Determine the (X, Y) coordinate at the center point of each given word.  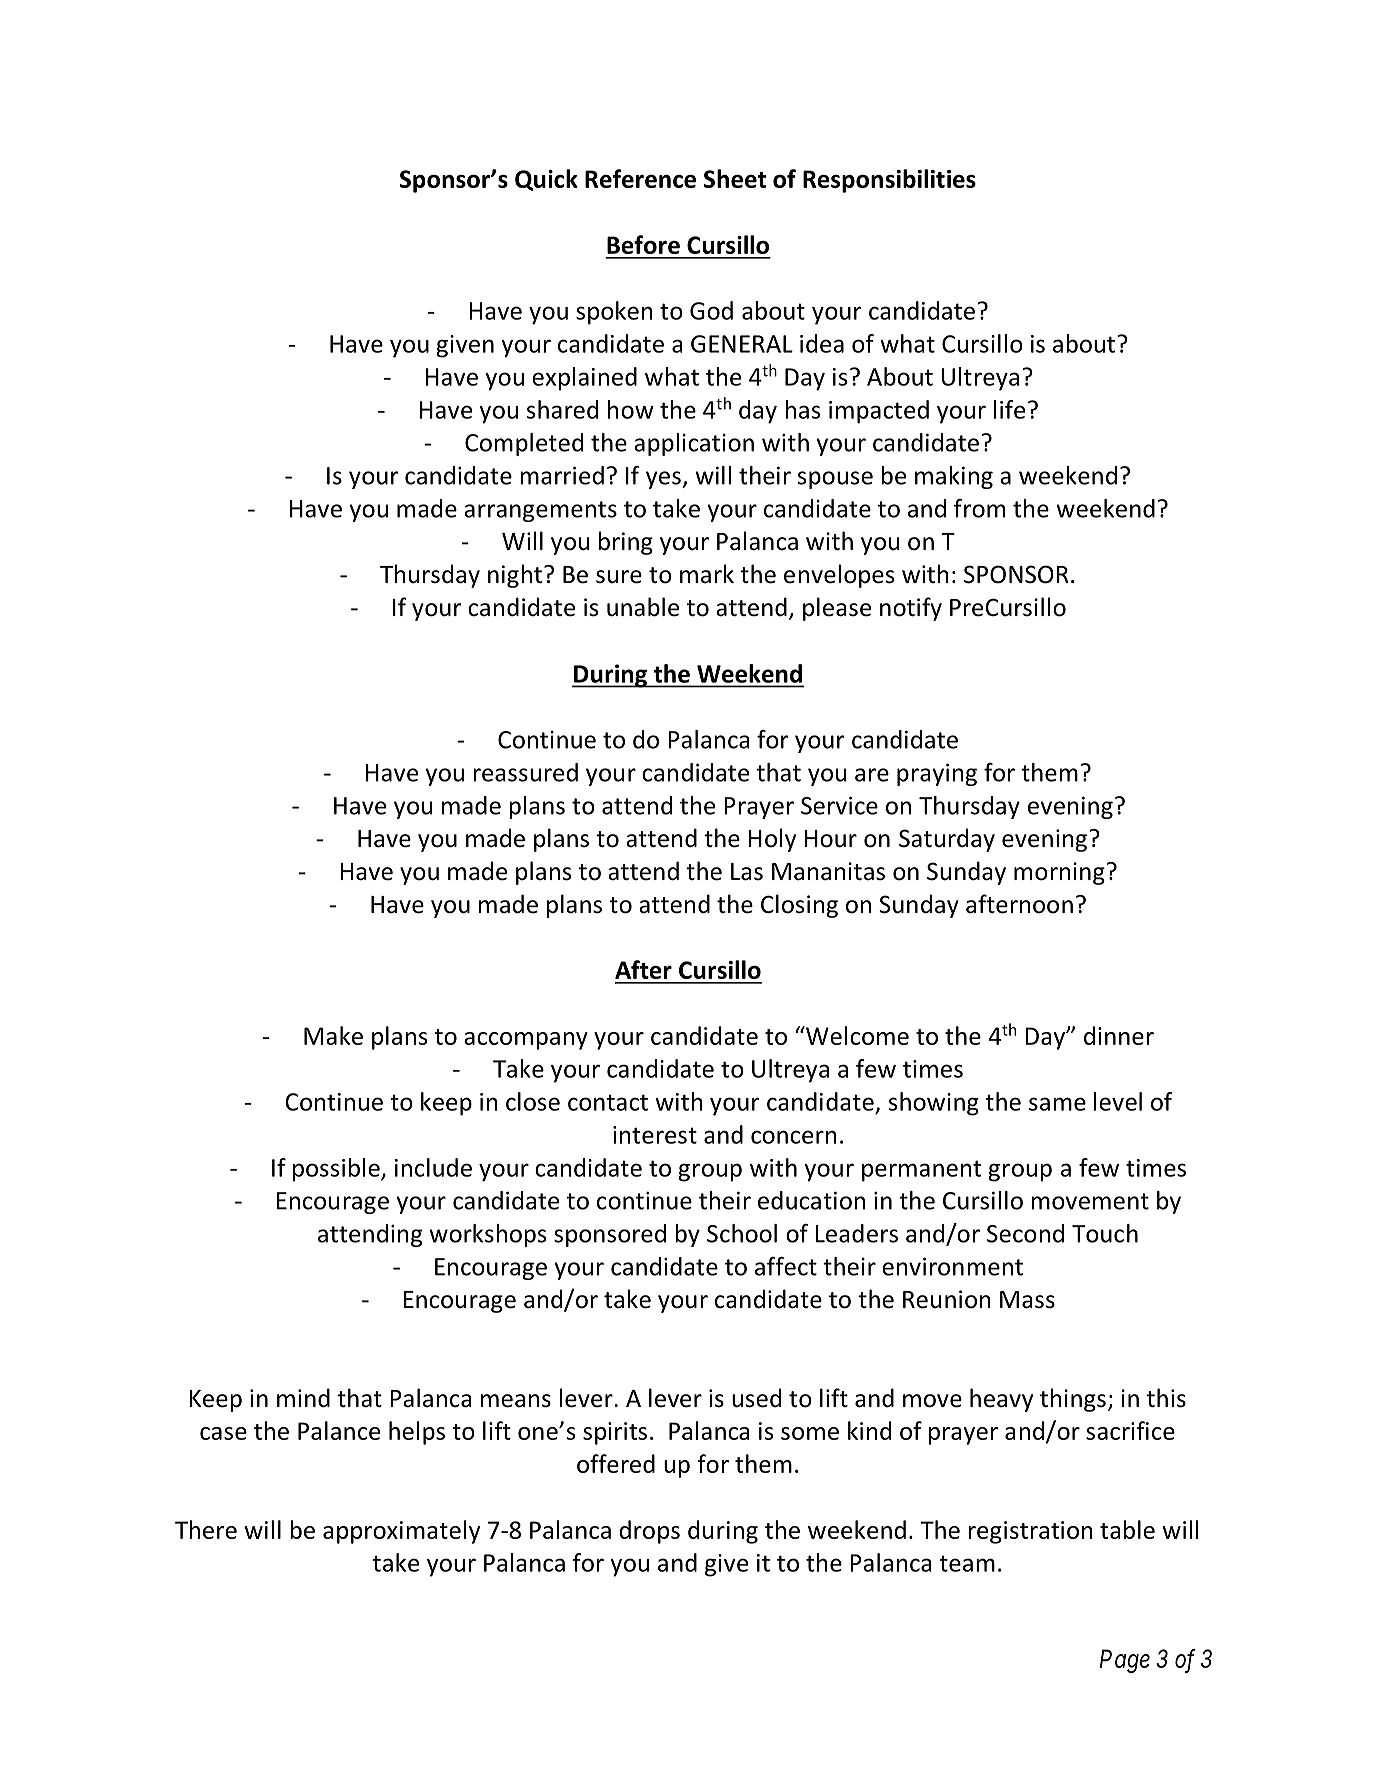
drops (649, 1532)
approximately (401, 1532)
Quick (546, 180)
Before (643, 244)
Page (1125, 1661)
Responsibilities (889, 181)
